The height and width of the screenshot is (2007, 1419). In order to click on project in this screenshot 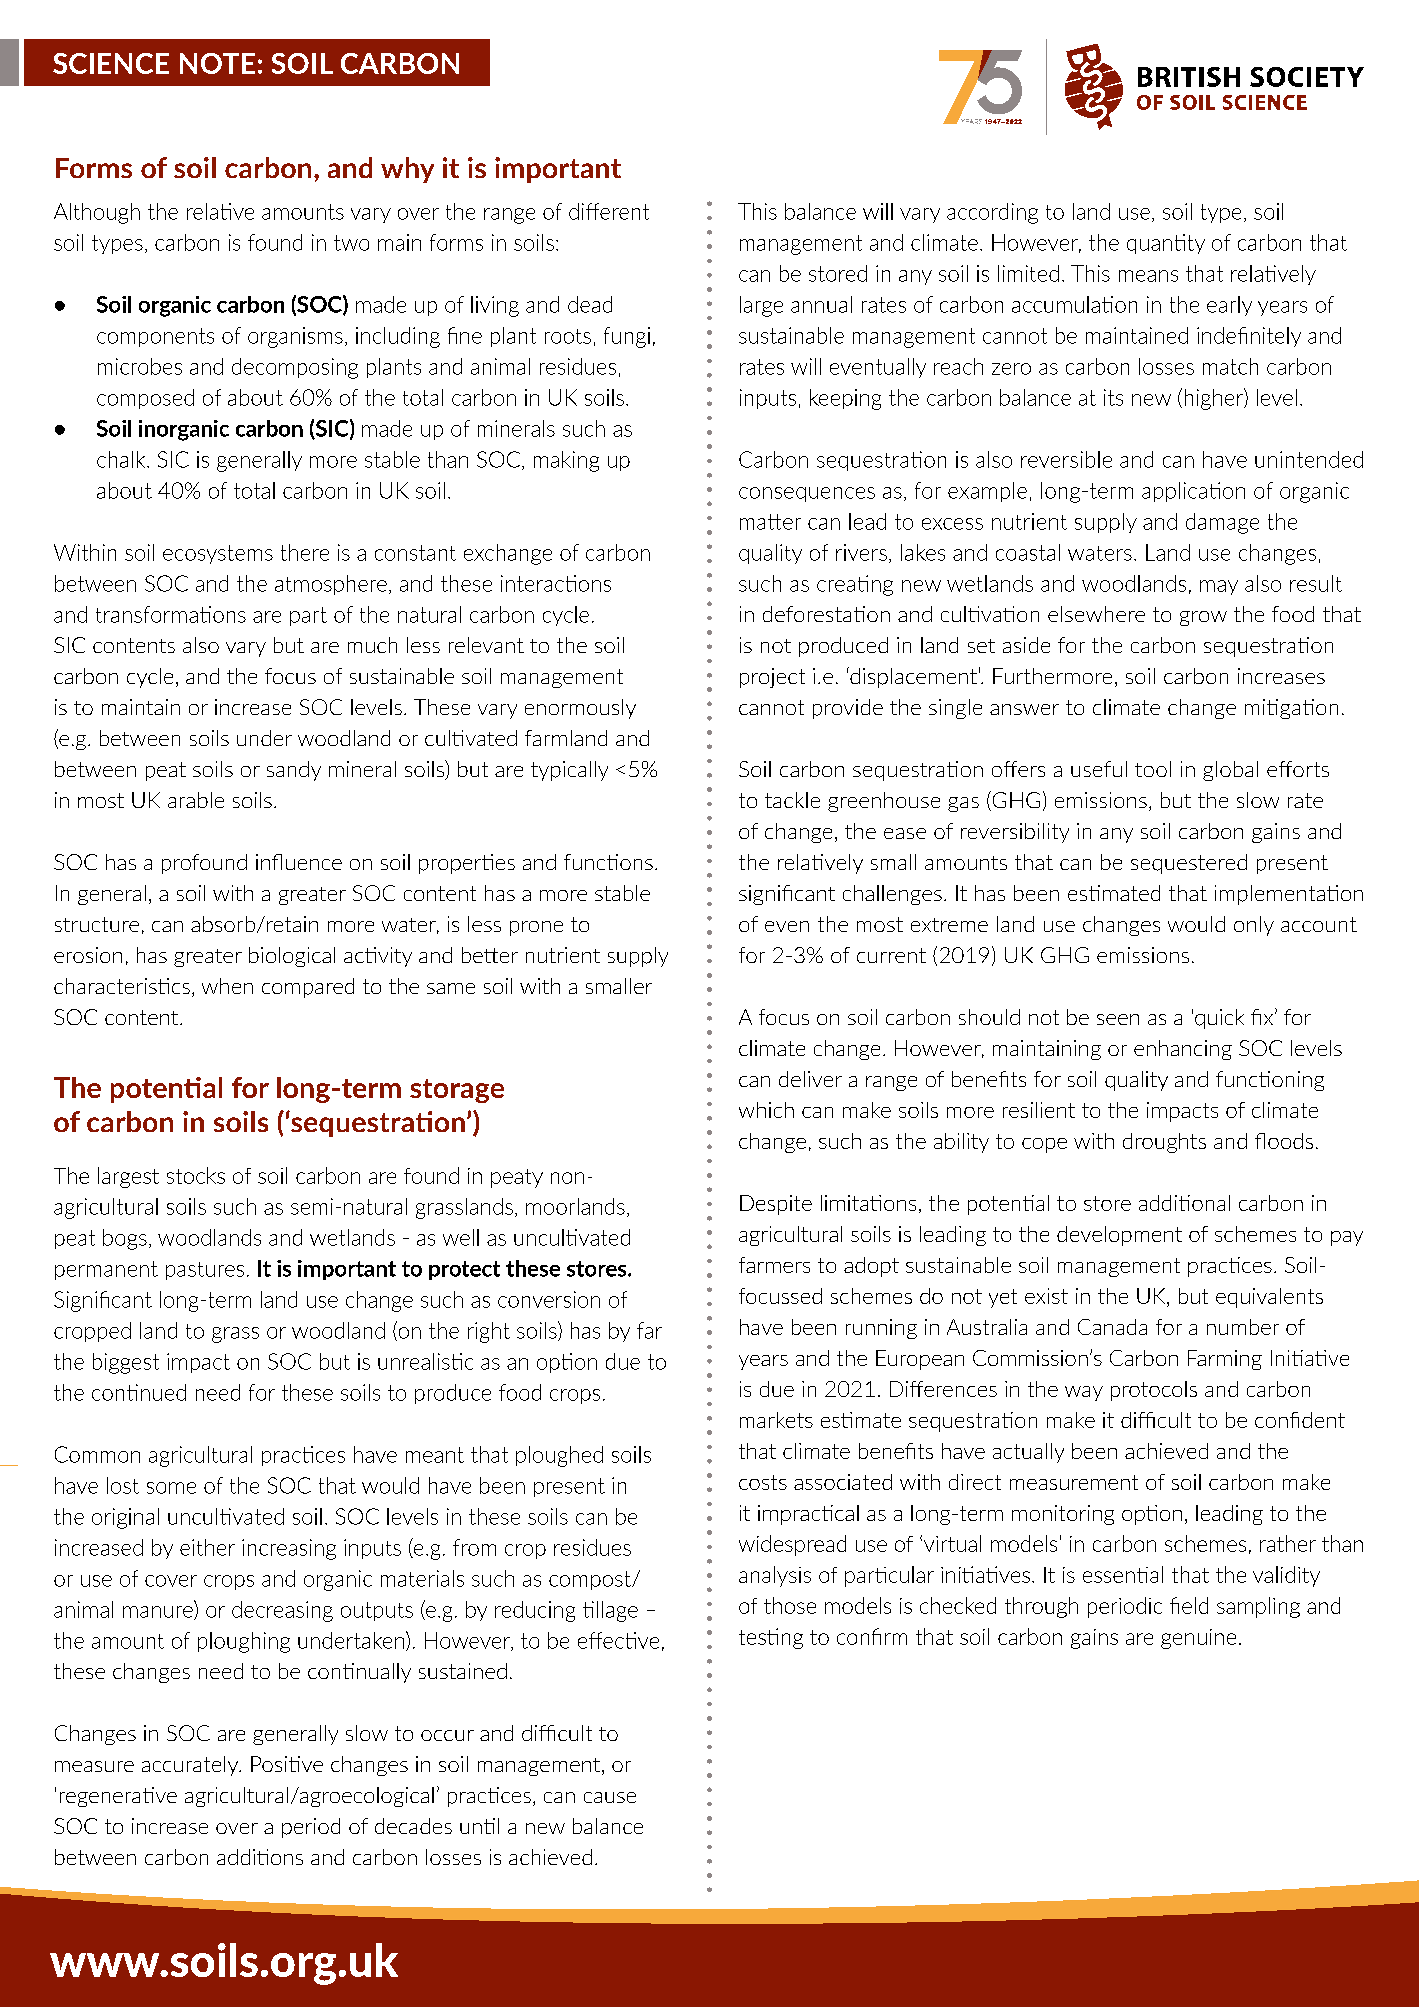, I will do `click(772, 678)`.
